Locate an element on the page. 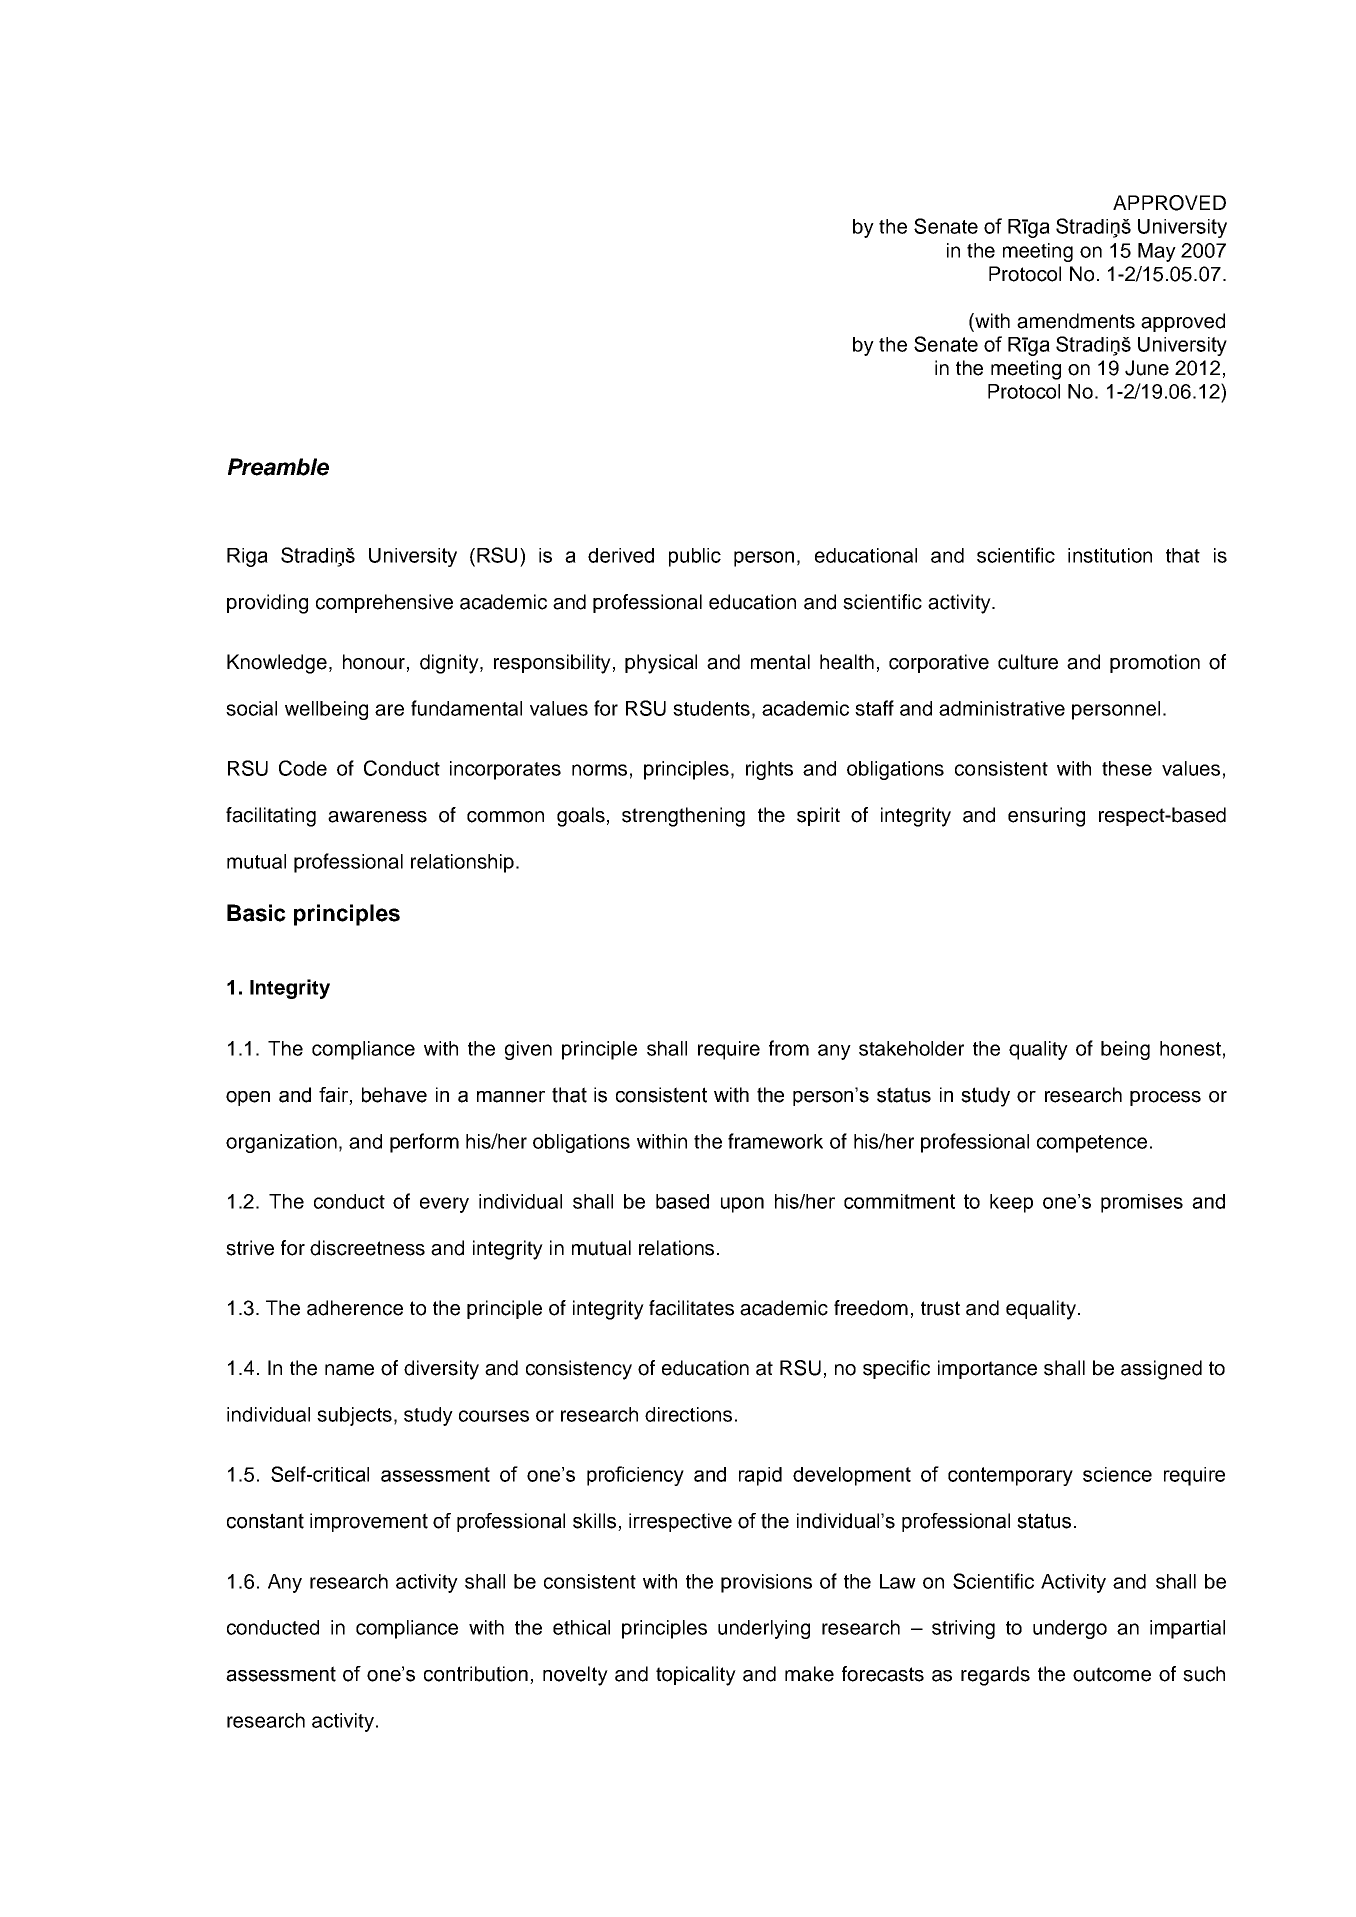 The image size is (1356, 1917). underlying is located at coordinates (764, 1629).
